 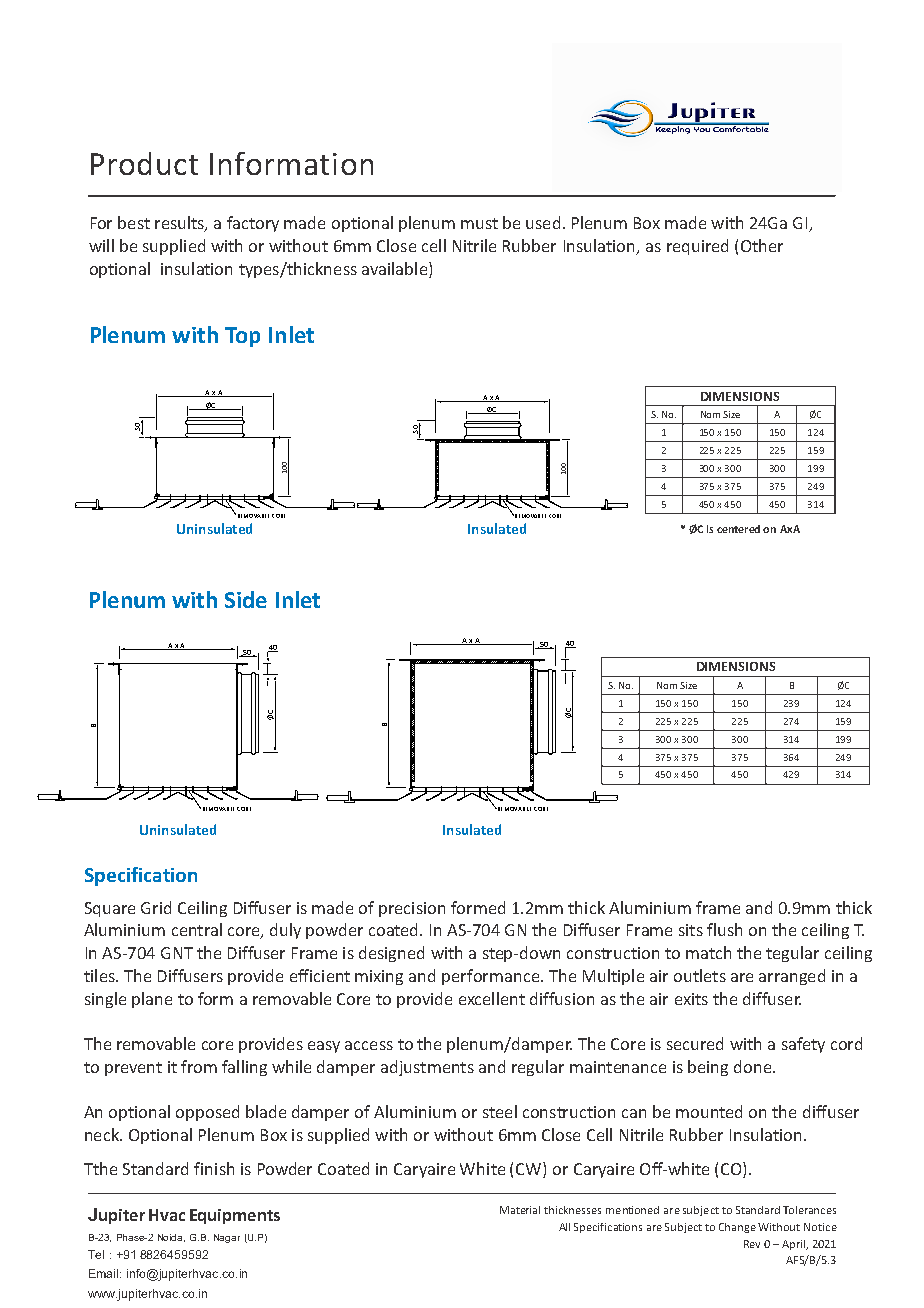 I want to click on GNT, so click(x=177, y=953).
